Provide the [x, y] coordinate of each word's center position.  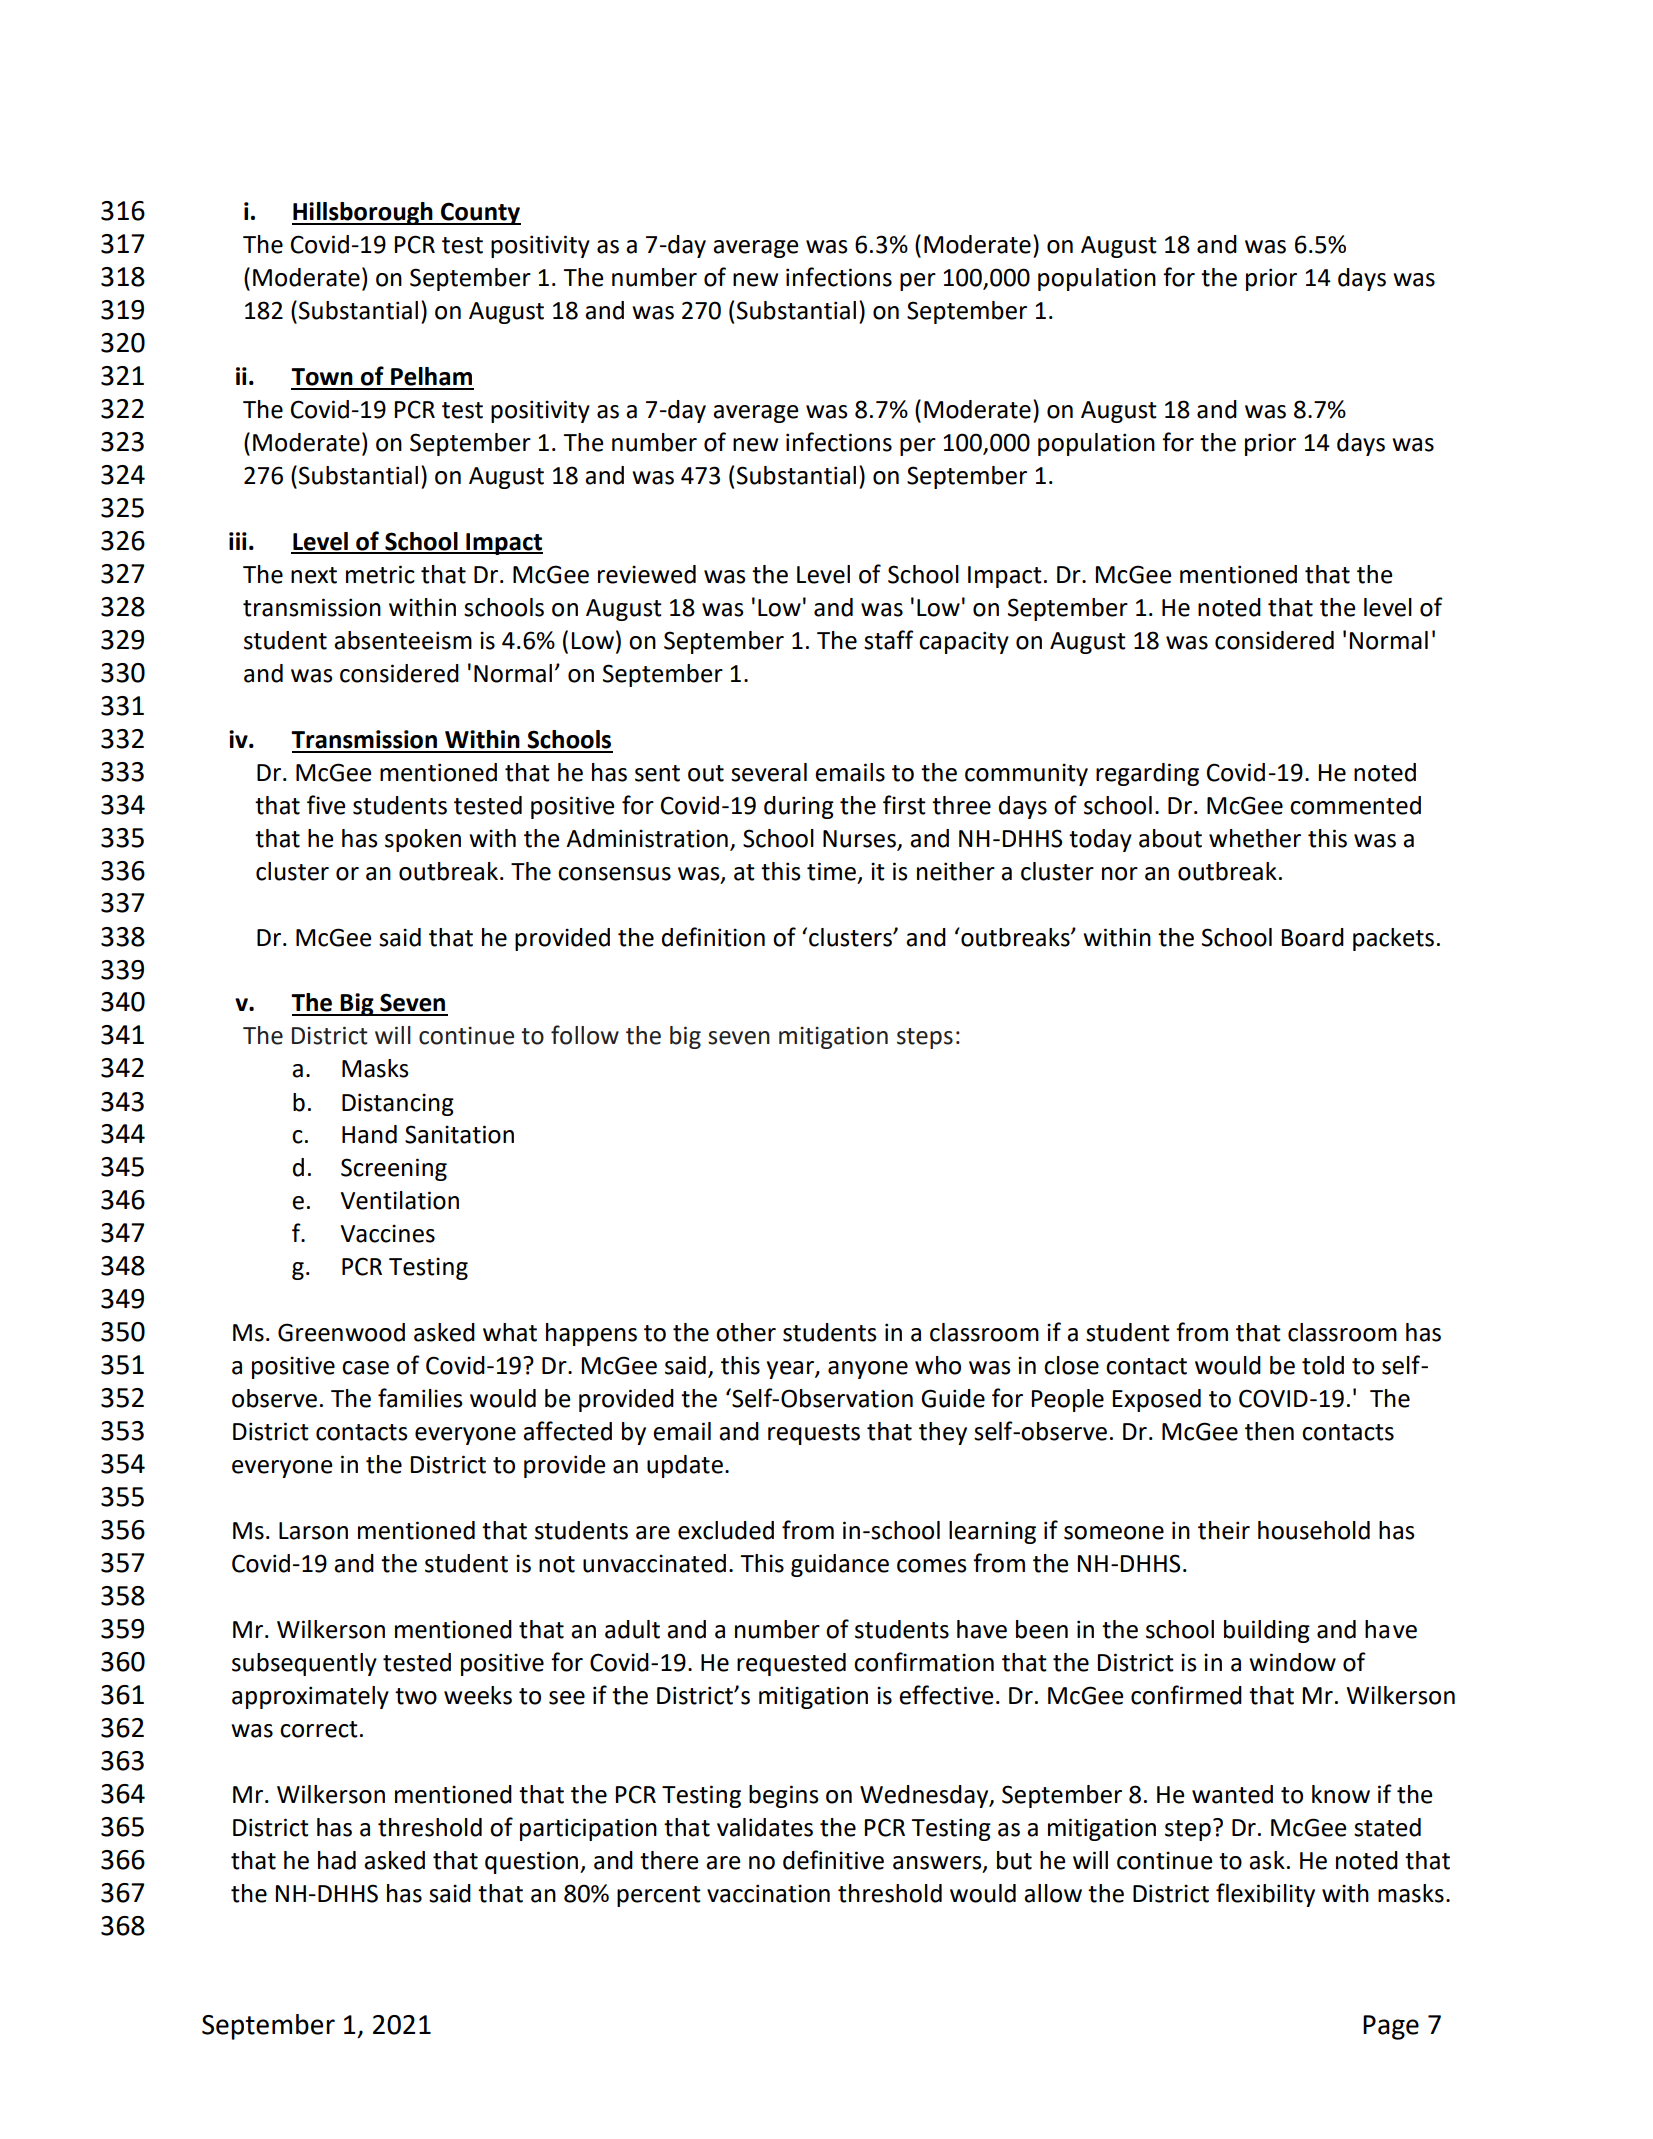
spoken [423, 840]
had [337, 1860]
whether [1255, 838]
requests [814, 1434]
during [799, 807]
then [1269, 1431]
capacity [964, 642]
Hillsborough [363, 213]
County [480, 213]
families [420, 1398]
